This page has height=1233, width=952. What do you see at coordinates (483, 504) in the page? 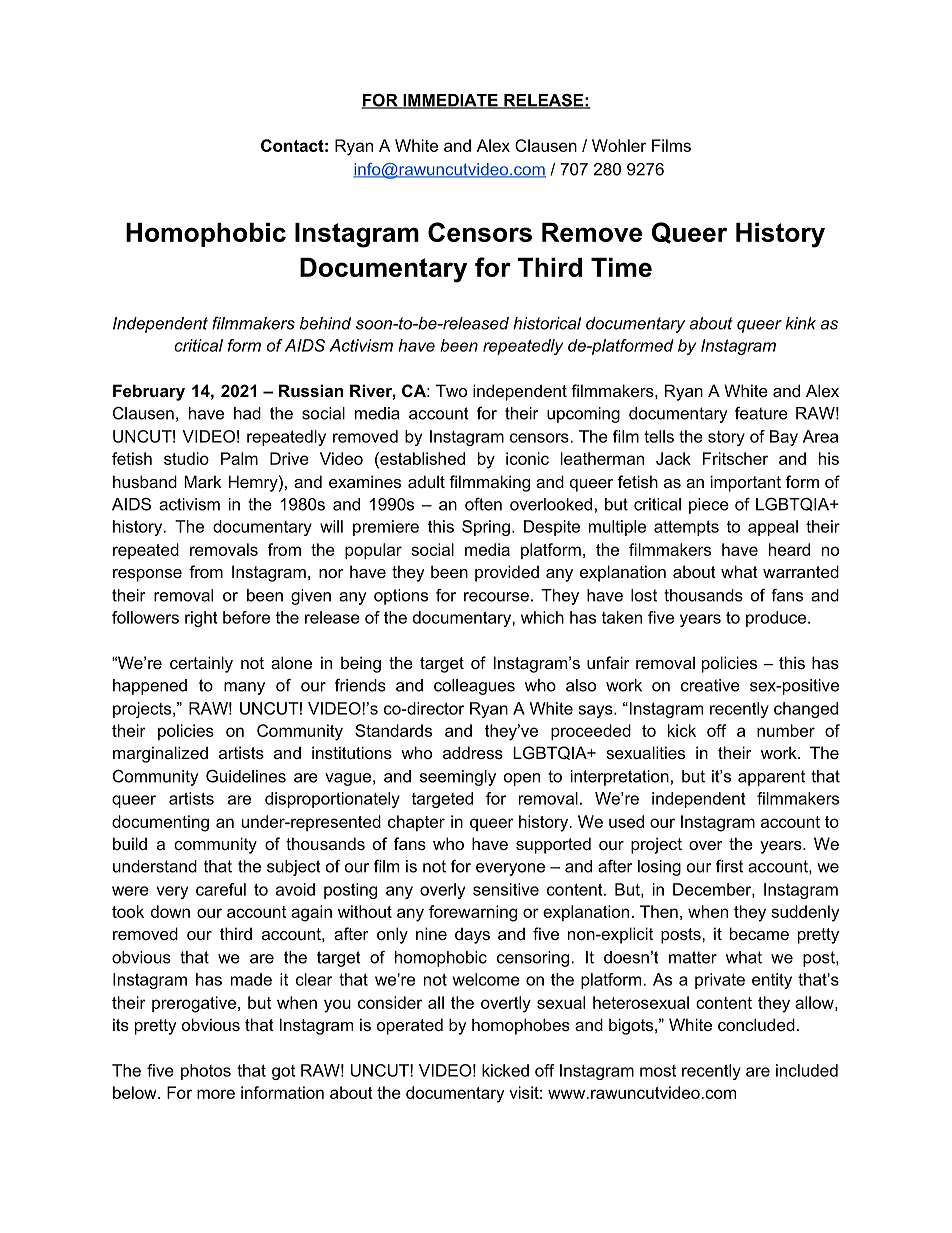
I see `often` at bounding box center [483, 504].
